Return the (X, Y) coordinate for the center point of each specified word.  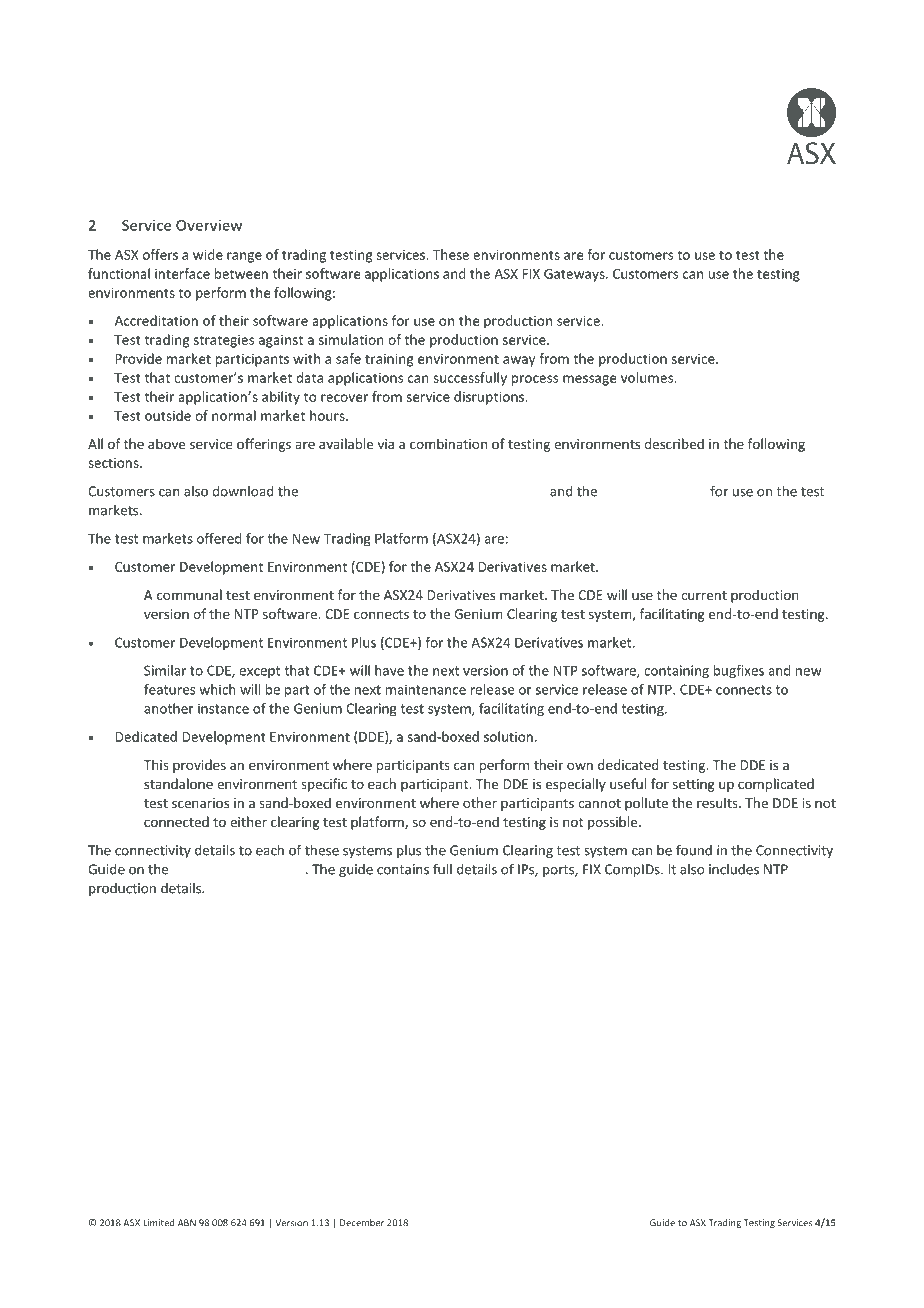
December (362, 1223)
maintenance (426, 689)
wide (208, 254)
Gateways (575, 275)
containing (676, 672)
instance (223, 708)
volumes (648, 377)
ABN (187, 1223)
